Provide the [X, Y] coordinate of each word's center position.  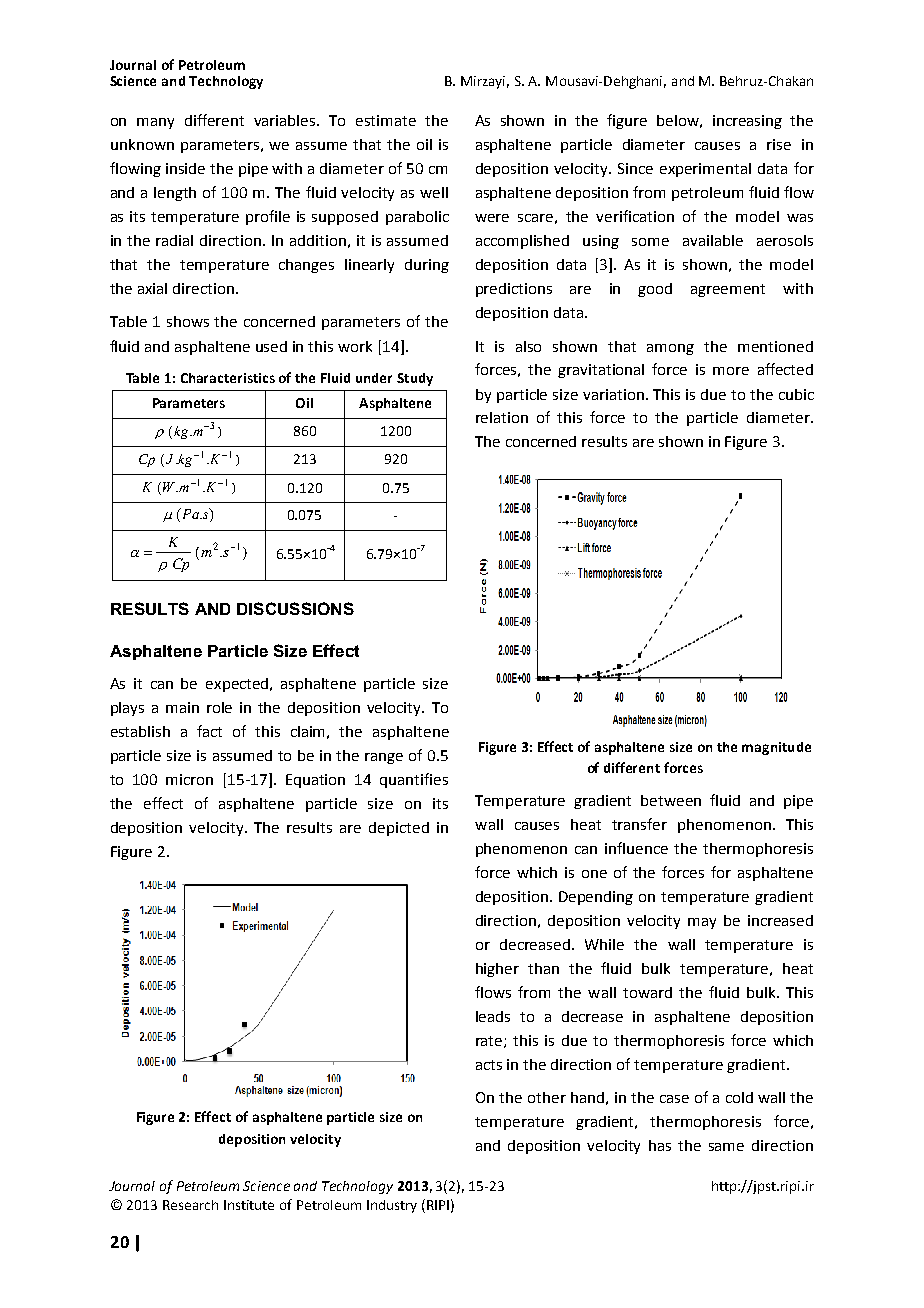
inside [185, 168]
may [702, 923]
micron [189, 779]
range [384, 758]
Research [190, 1205]
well [434, 192]
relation [502, 417]
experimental [705, 170]
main [182, 707]
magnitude [776, 748]
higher [497, 970]
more [731, 371]
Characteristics [228, 378]
